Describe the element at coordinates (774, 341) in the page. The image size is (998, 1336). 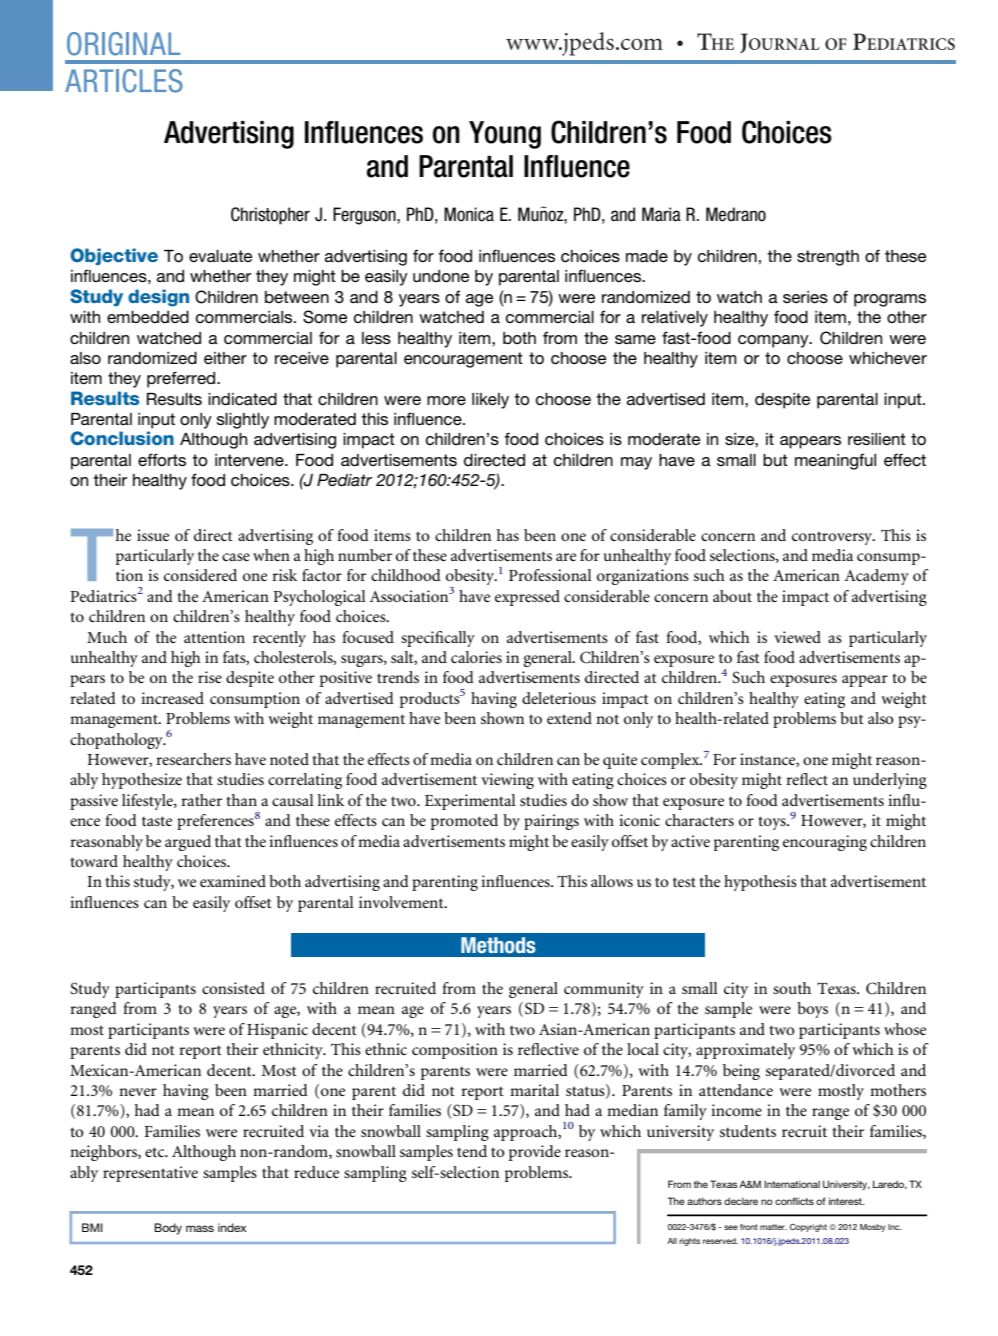
I see `company` at that location.
